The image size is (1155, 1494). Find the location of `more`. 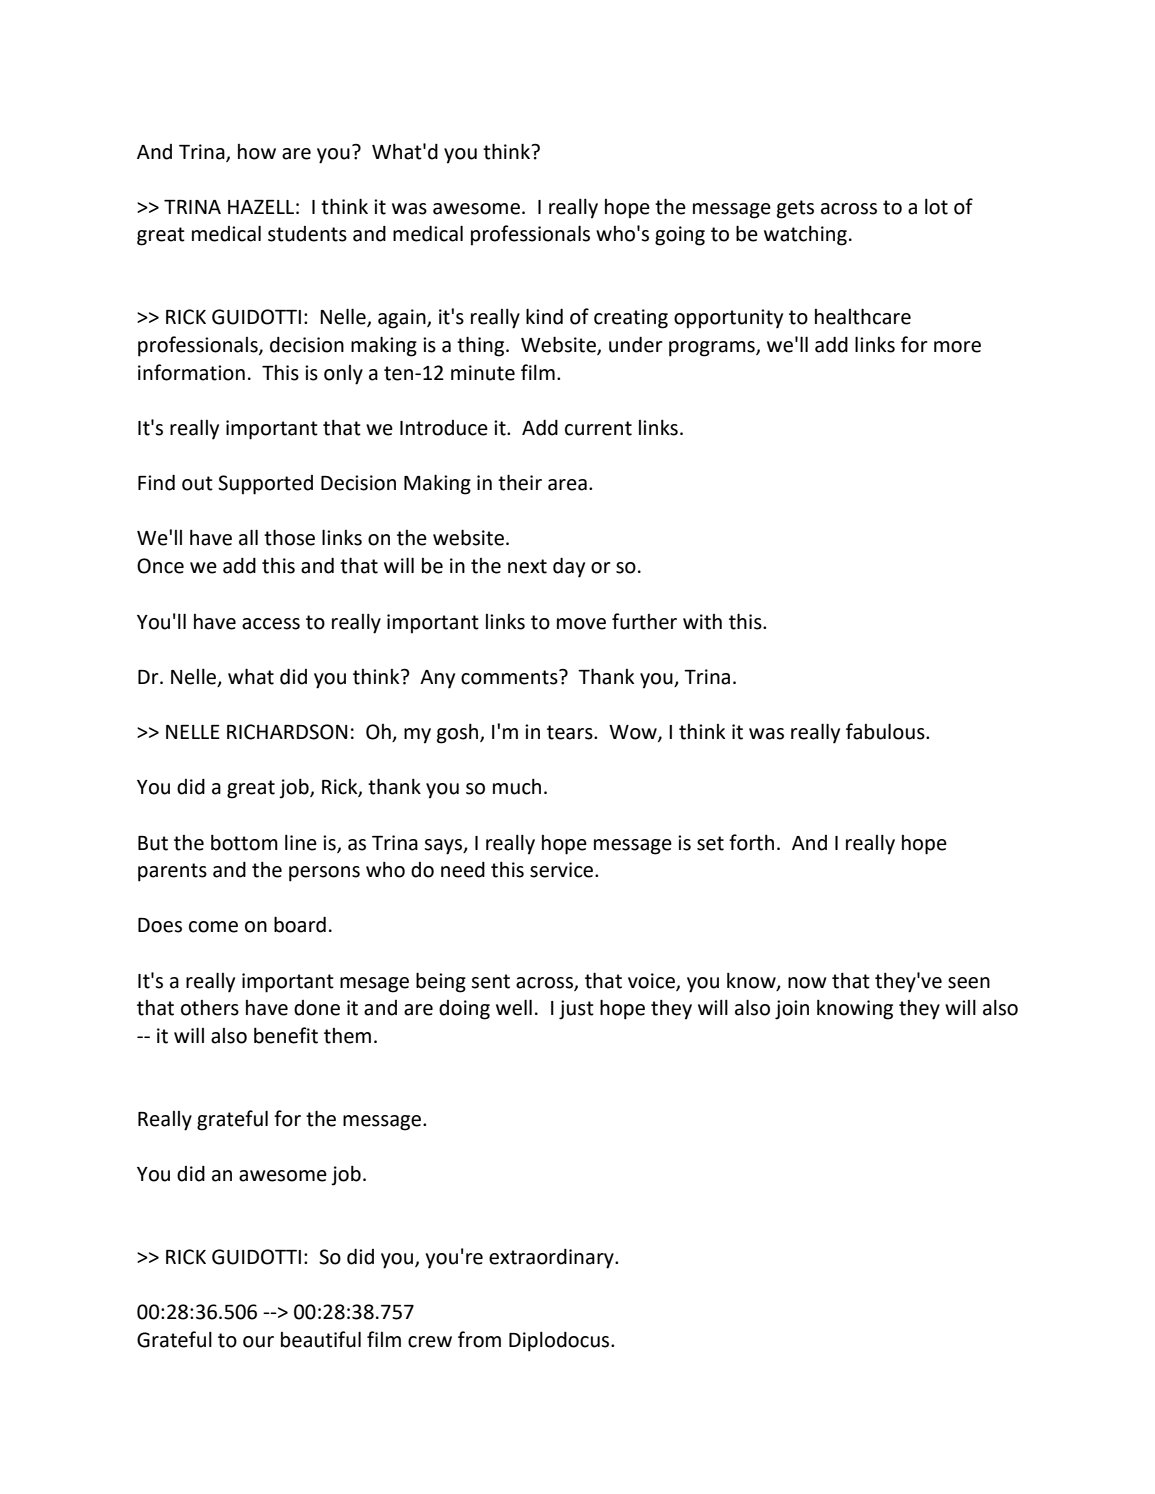

more is located at coordinates (957, 347).
